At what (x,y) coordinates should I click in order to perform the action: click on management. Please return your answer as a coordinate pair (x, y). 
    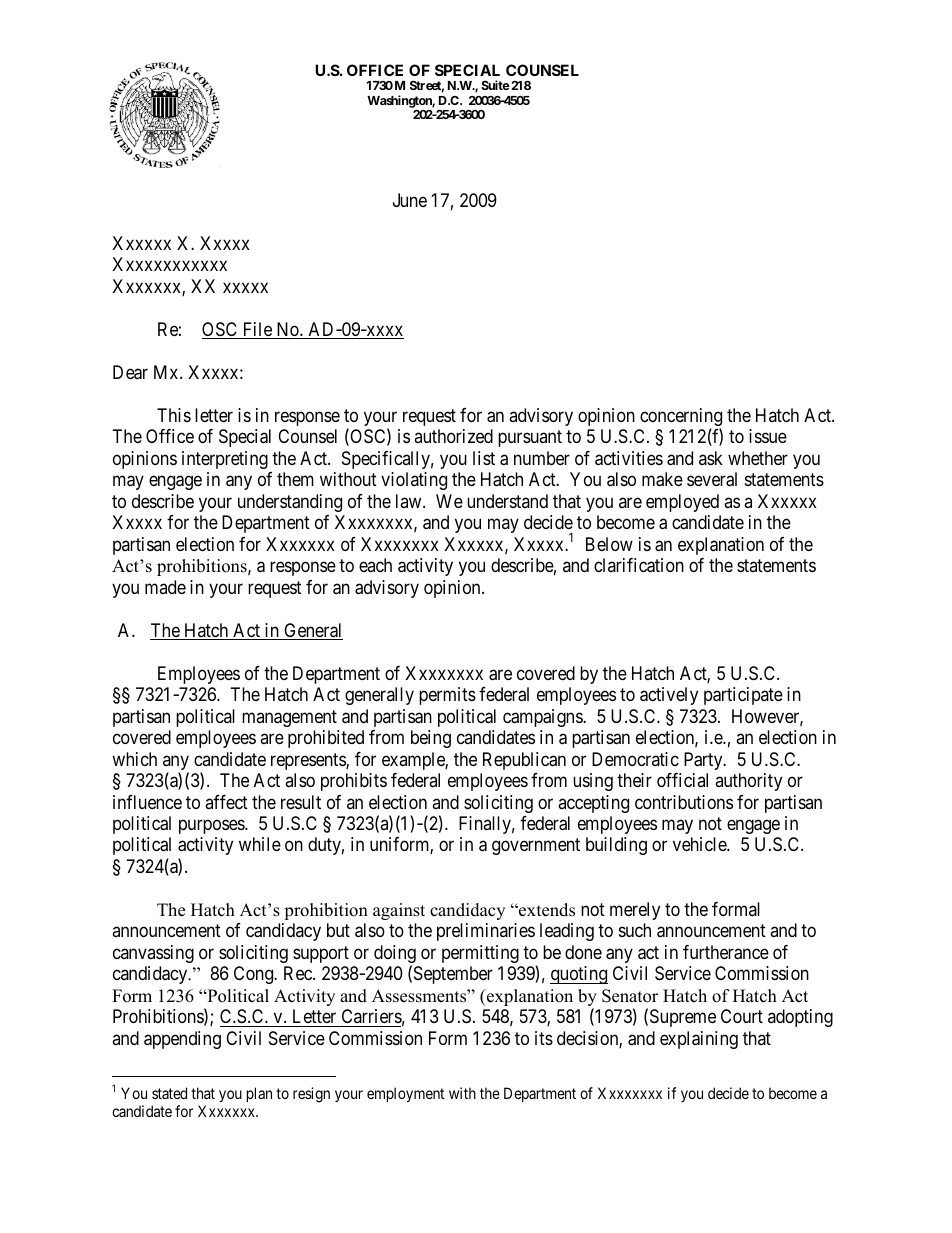
    Looking at the image, I should click on (289, 718).
